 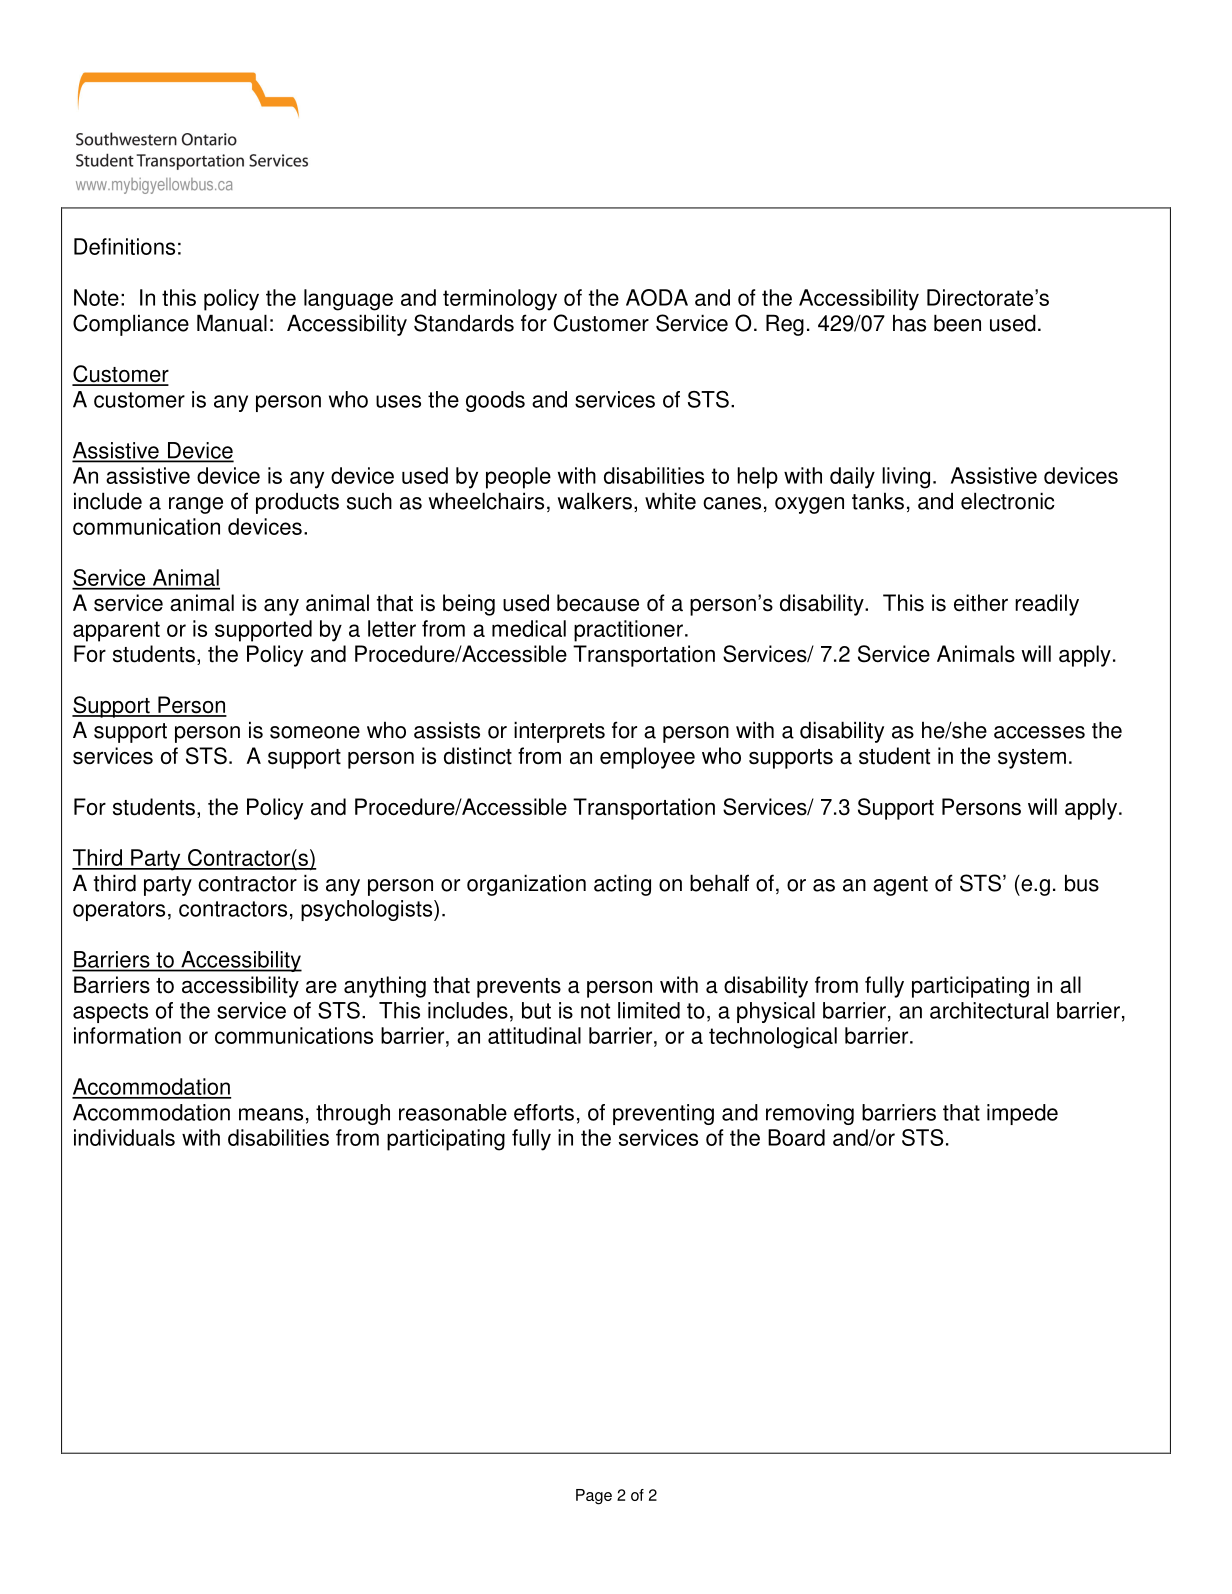 What do you see at coordinates (622, 885) in the image?
I see `acting` at bounding box center [622, 885].
